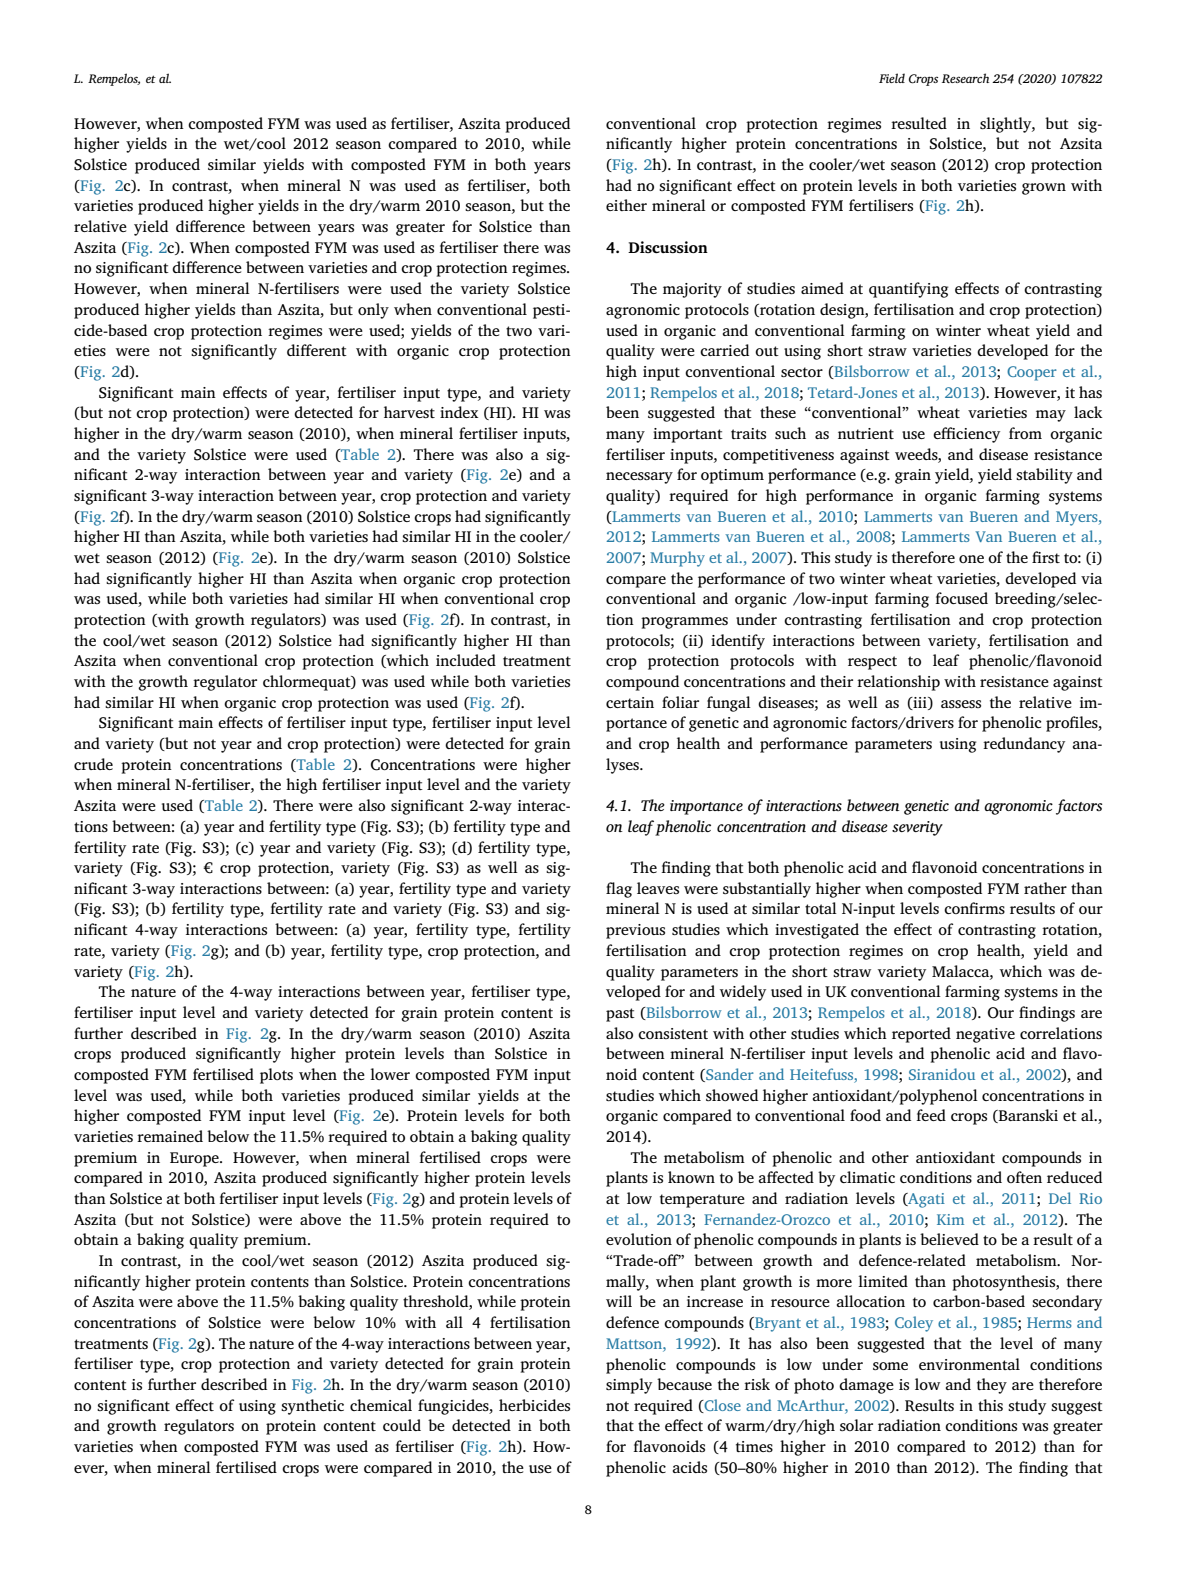  What do you see at coordinates (312, 1407) in the screenshot?
I see `synthetic` at bounding box center [312, 1407].
